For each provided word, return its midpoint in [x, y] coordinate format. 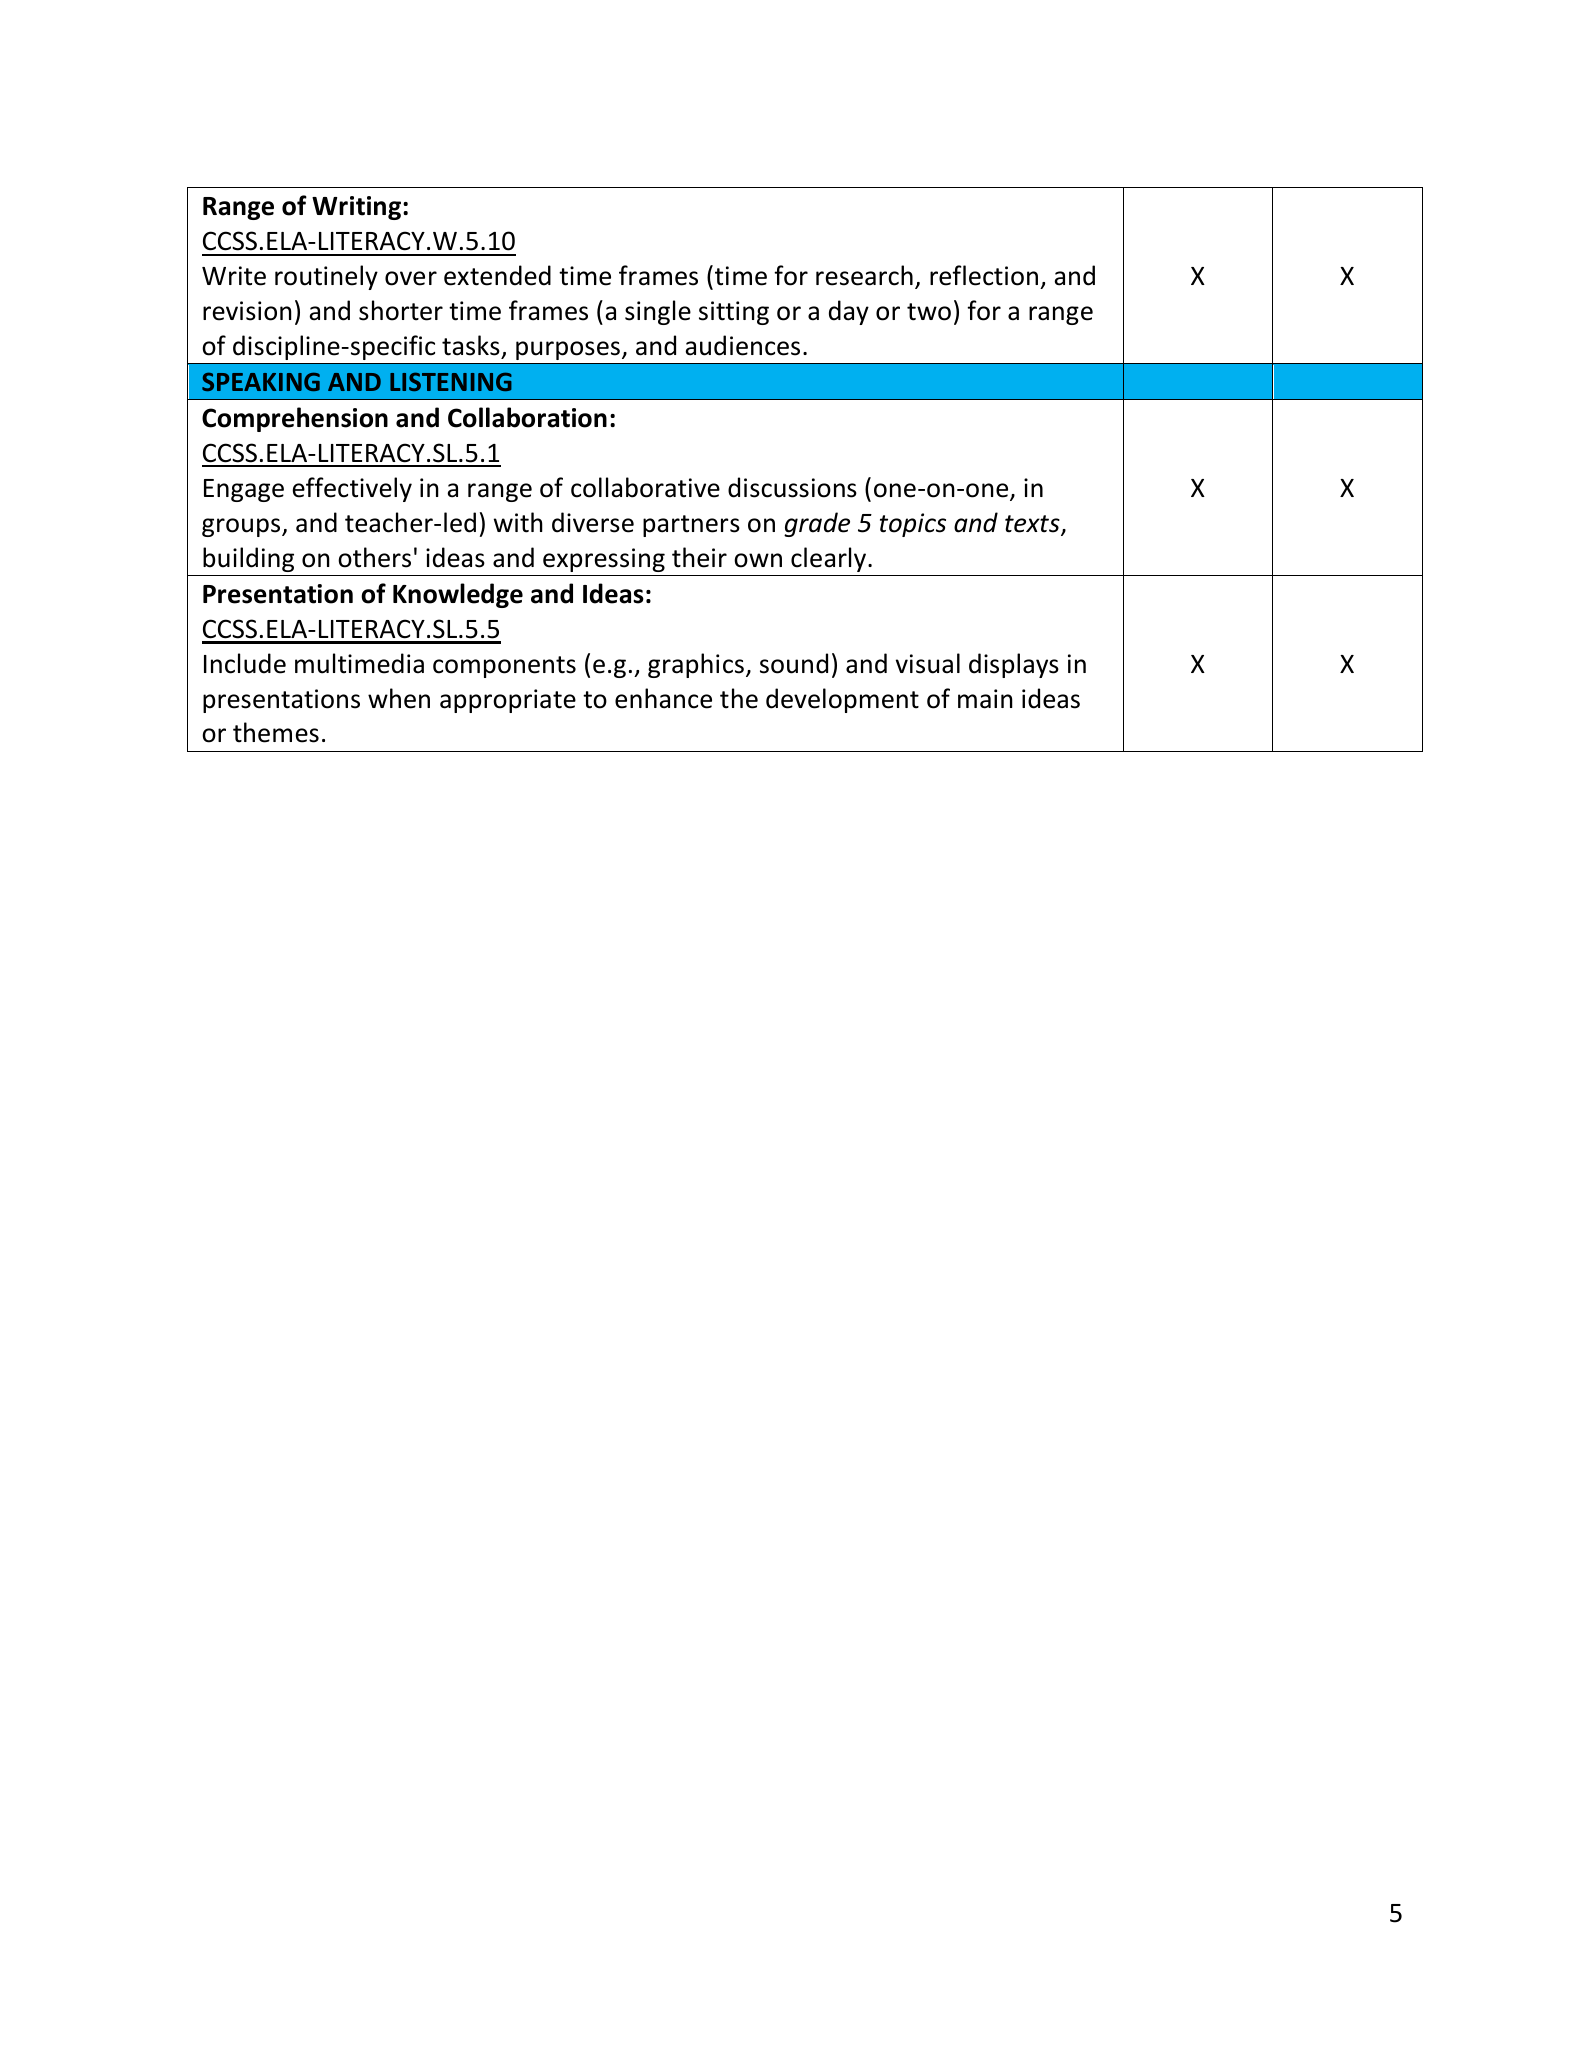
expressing [604, 560]
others [374, 557]
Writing [356, 208]
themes [276, 732]
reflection [984, 275]
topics [913, 525]
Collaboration [527, 417]
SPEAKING [261, 381]
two [929, 312]
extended [497, 275]
